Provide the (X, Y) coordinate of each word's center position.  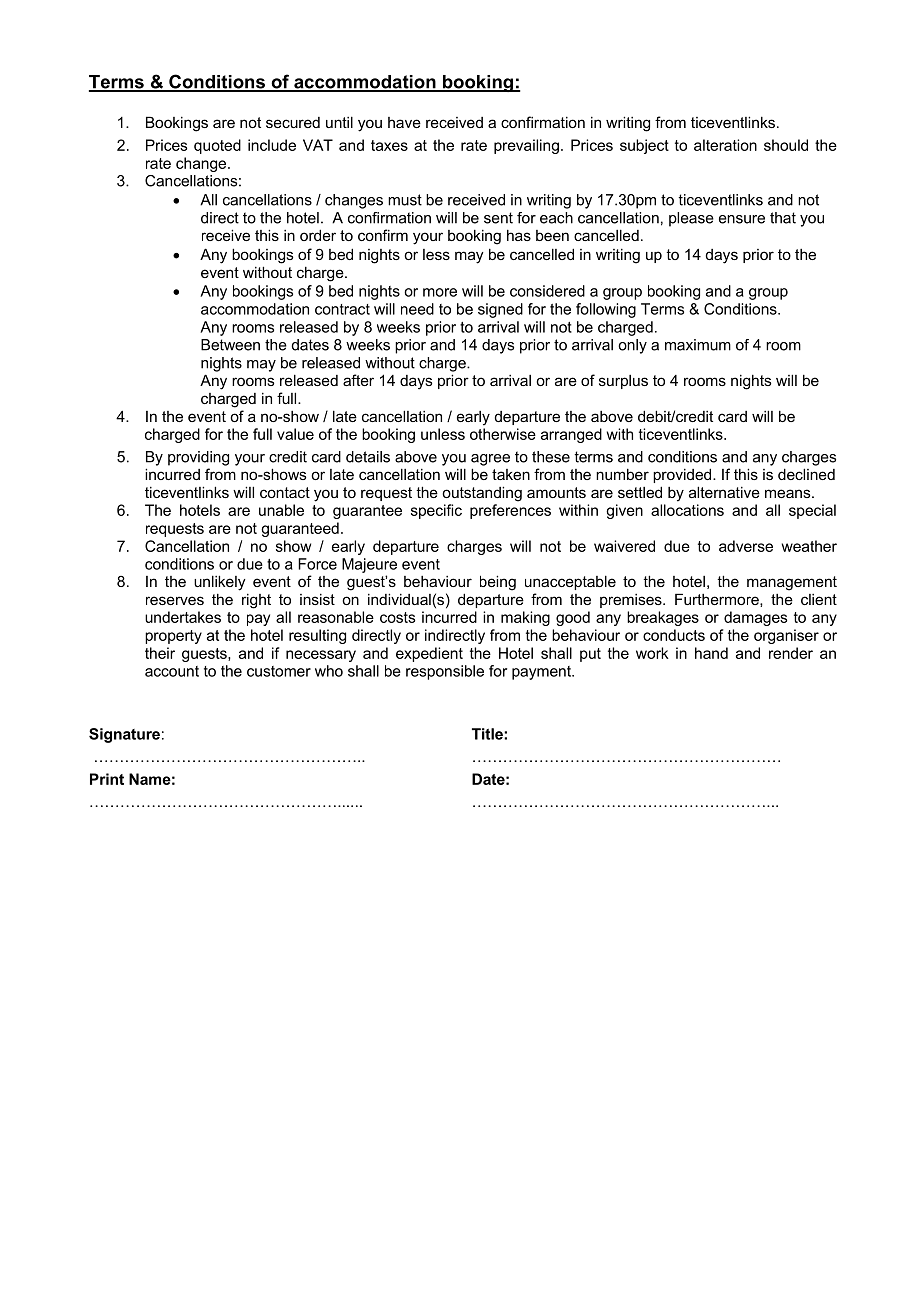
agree (490, 460)
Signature (124, 735)
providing (198, 458)
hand (711, 653)
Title (488, 734)
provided (683, 475)
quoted (217, 146)
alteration (725, 145)
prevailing (526, 146)
